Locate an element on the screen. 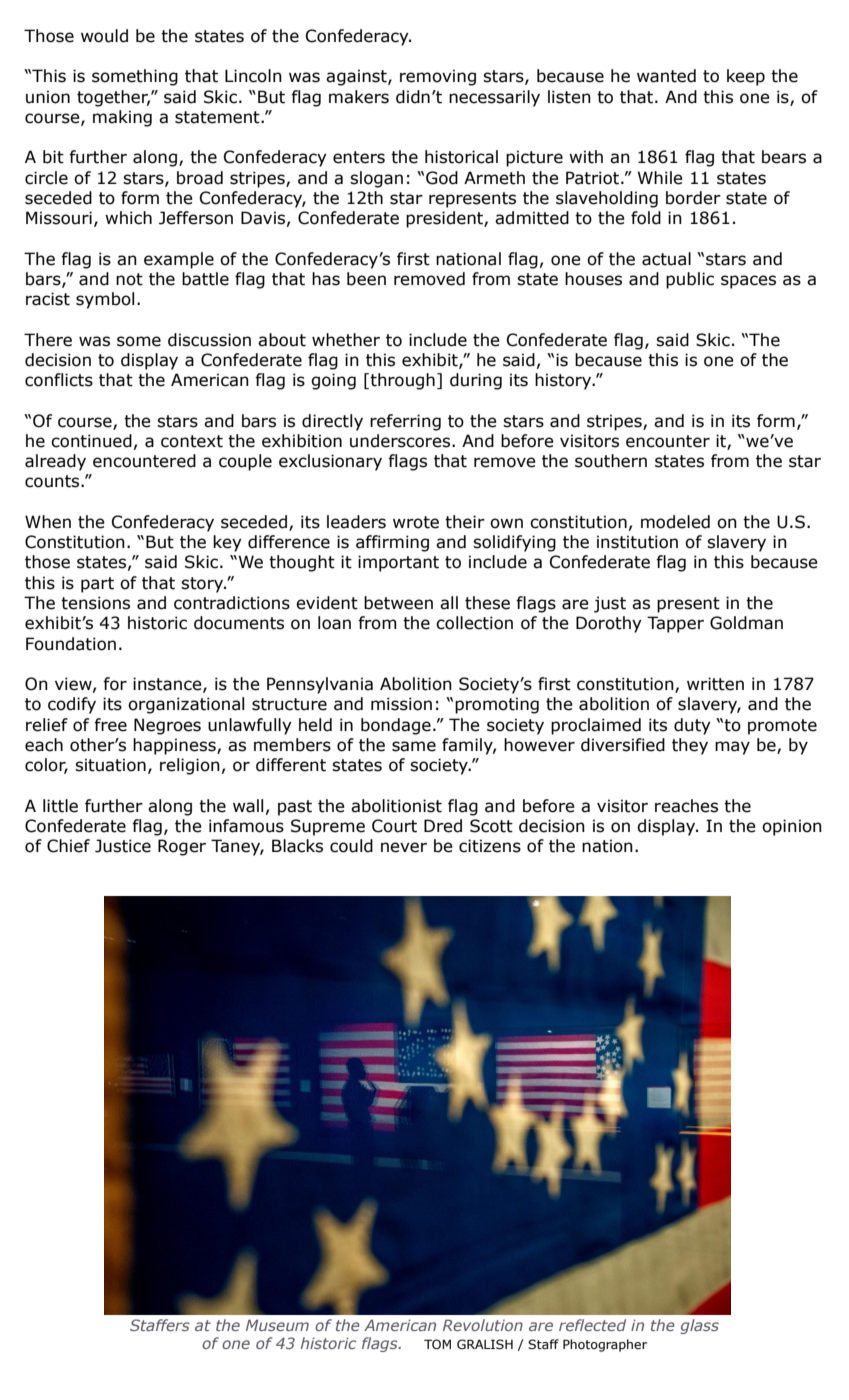 This screenshot has width=849, height=1400. removing is located at coordinates (438, 77).
